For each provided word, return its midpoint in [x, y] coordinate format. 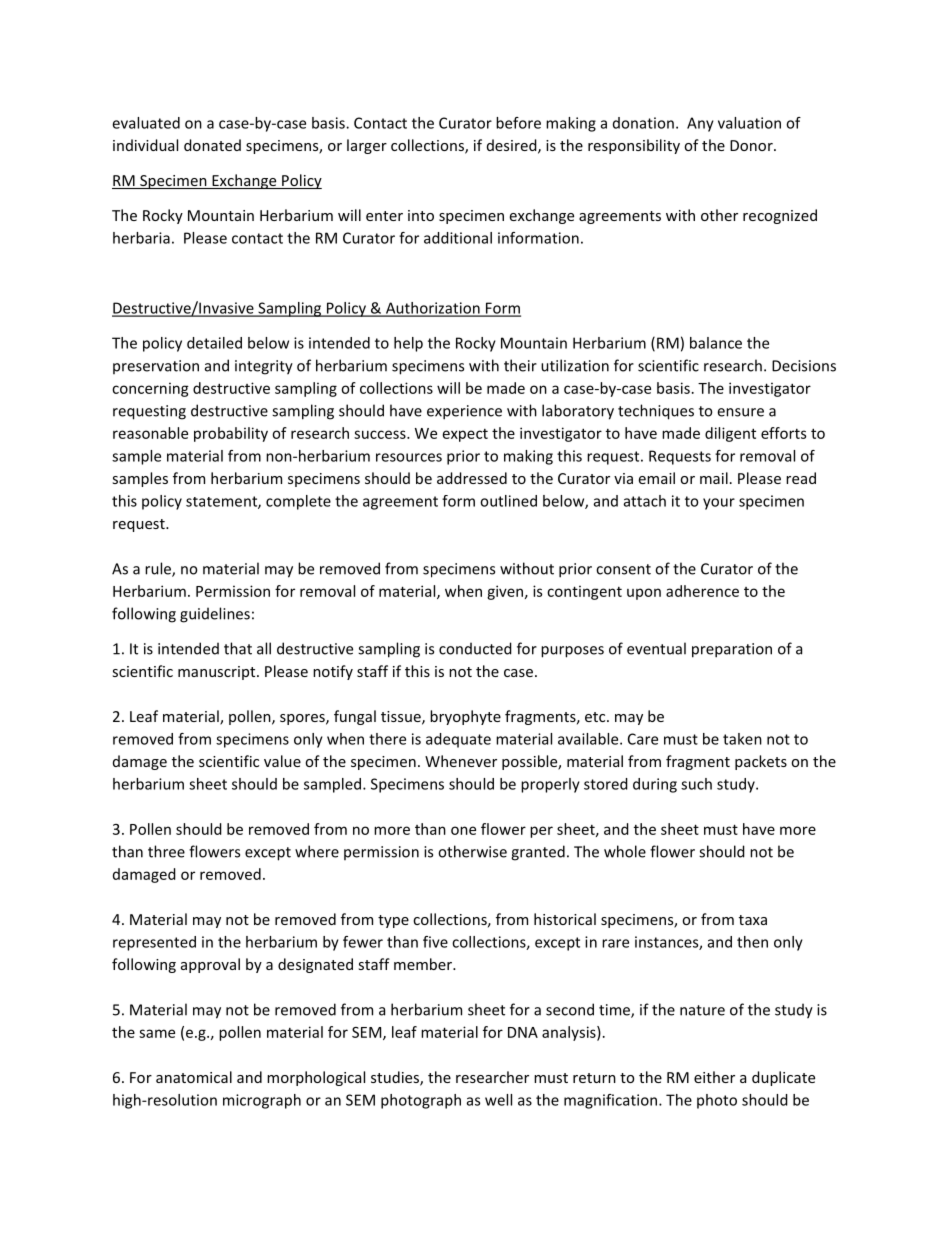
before [518, 123]
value [282, 761]
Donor [752, 145]
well [498, 1100]
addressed [472, 478]
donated [212, 145]
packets [761, 762]
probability [231, 434]
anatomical [194, 1077]
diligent [730, 434]
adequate [458, 740]
